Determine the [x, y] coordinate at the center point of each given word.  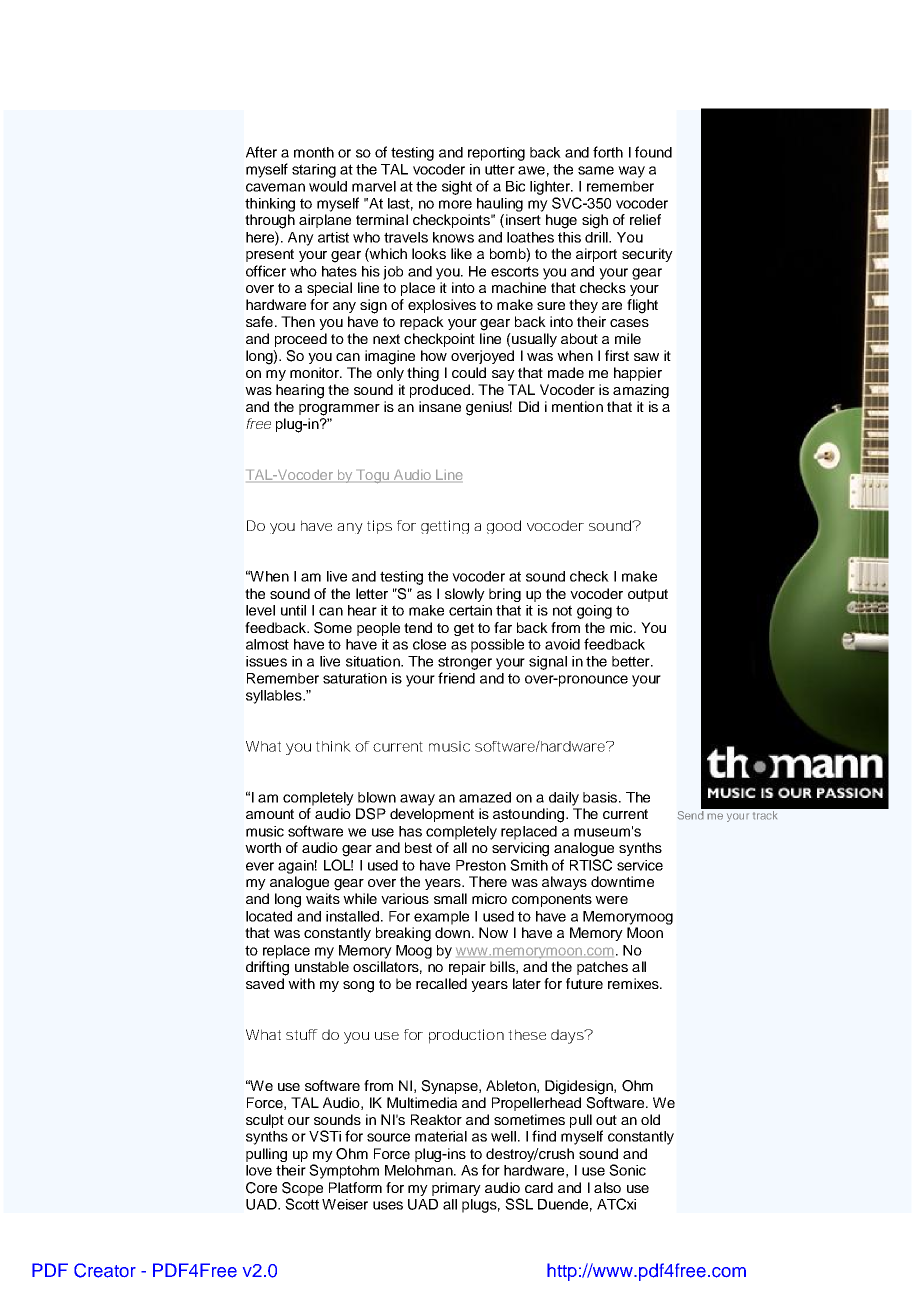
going [594, 612]
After [261, 152]
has [410, 831]
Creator [105, 1270]
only [390, 374]
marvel [374, 186]
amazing [641, 391]
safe [259, 321]
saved [265, 983]
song [358, 987]
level [260, 610]
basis [601, 797]
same [596, 170]
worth [263, 847]
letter [372, 593]
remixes [634, 983]
